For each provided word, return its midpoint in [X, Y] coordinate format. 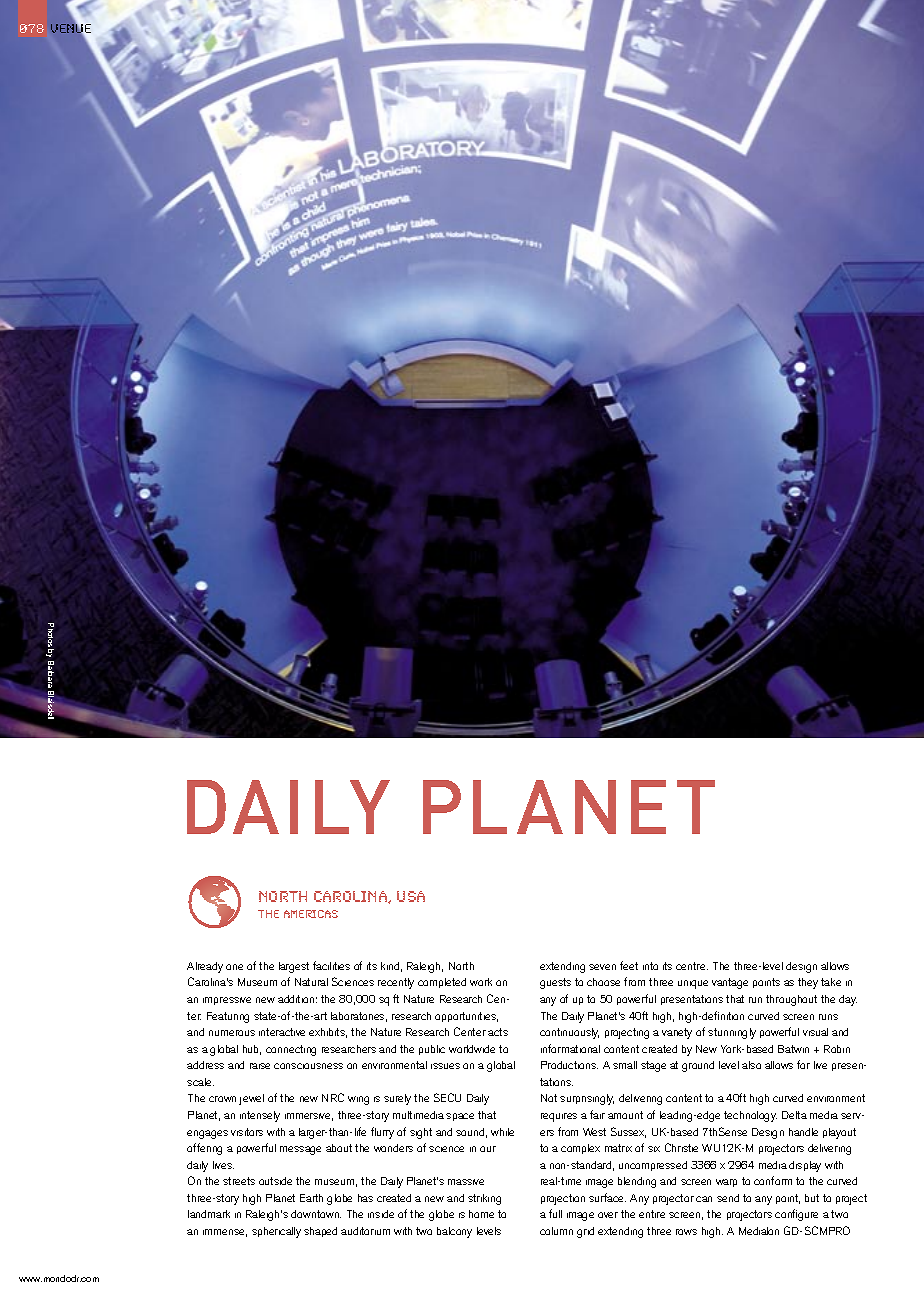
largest [294, 967]
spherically [276, 1232]
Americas [311, 914]
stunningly [732, 1033]
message [300, 1150]
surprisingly [587, 1099]
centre [692, 966]
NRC [333, 1097]
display [805, 1166]
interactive [282, 1032]
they [808, 983]
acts [498, 1032]
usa [411, 896]
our [488, 1149]
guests [555, 983]
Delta [794, 1115]
